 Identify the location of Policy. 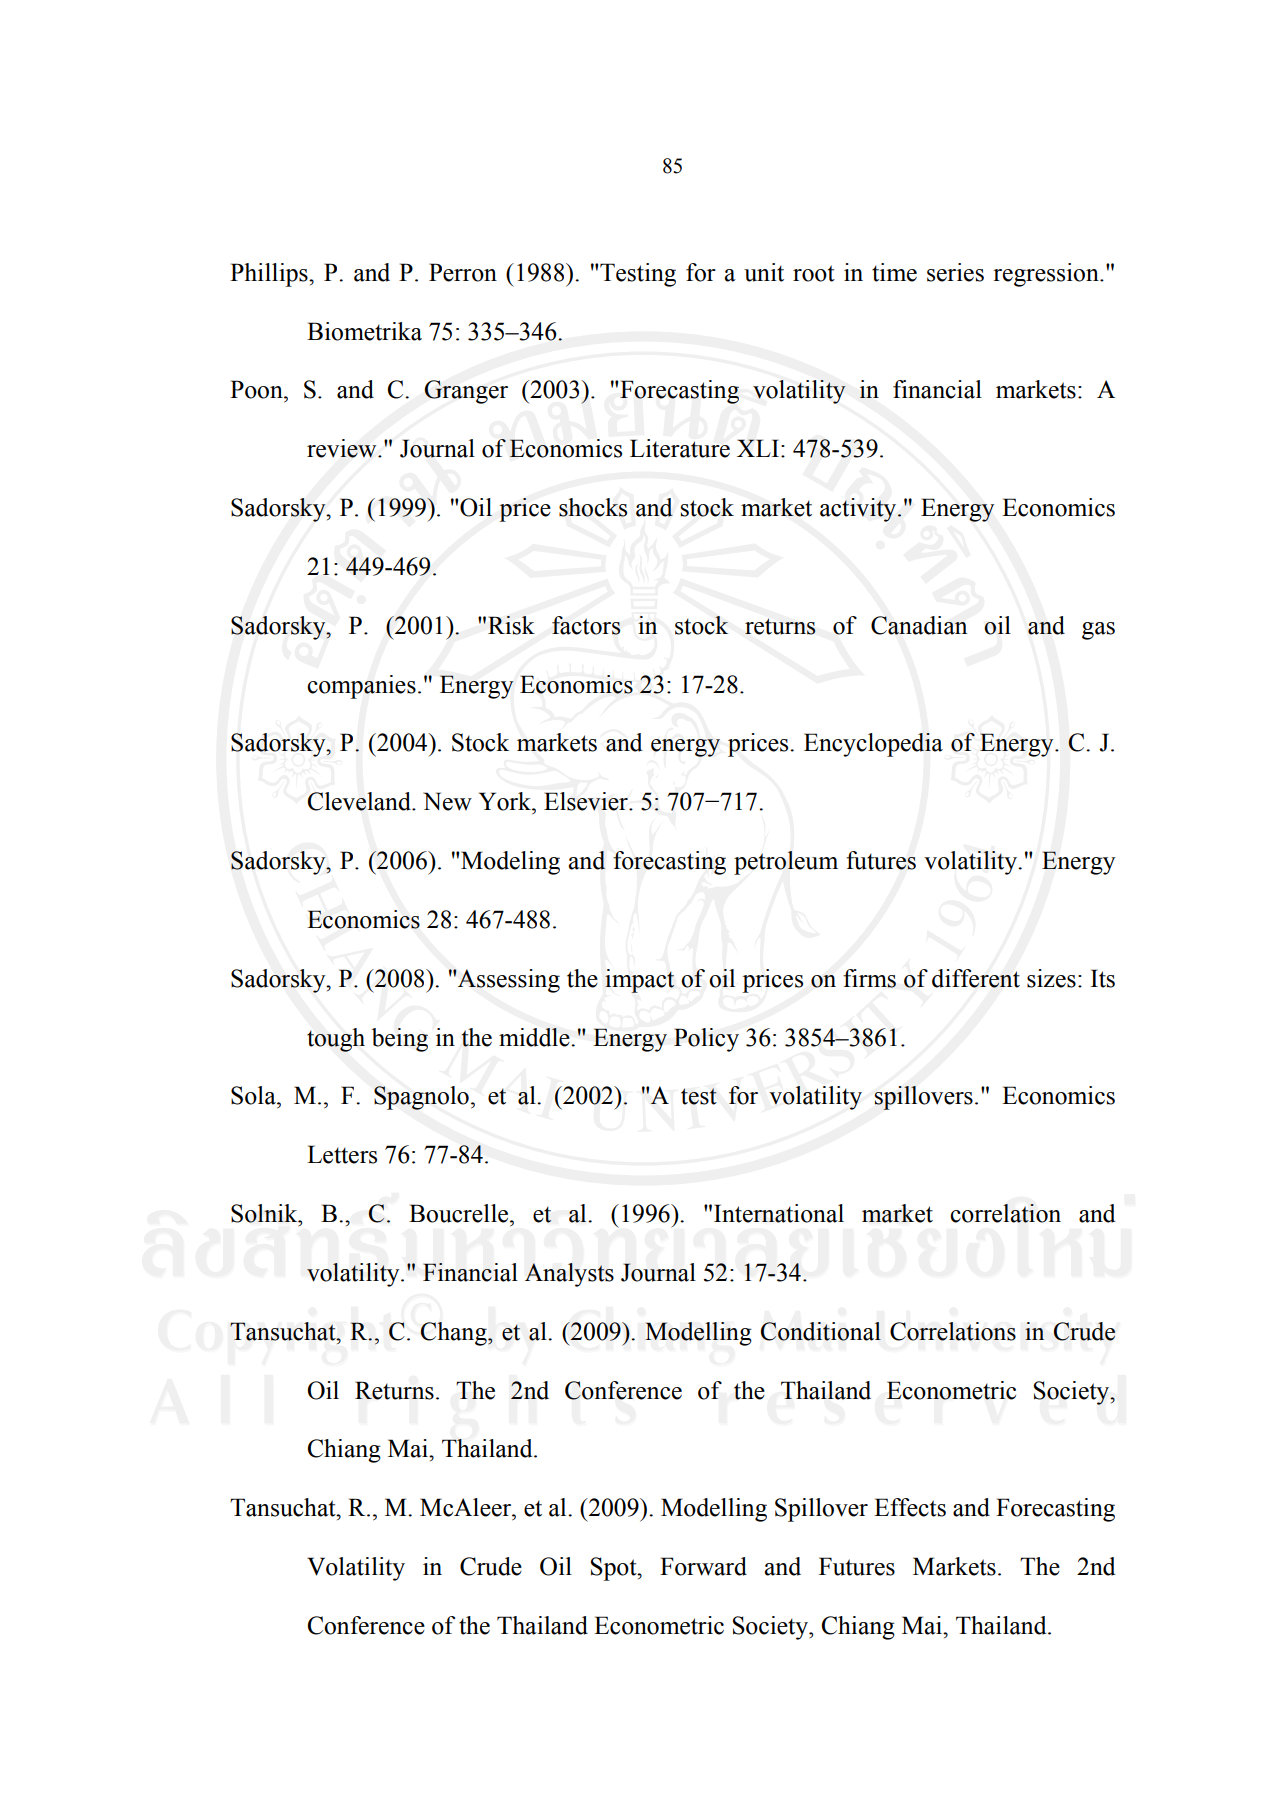
(706, 1040).
